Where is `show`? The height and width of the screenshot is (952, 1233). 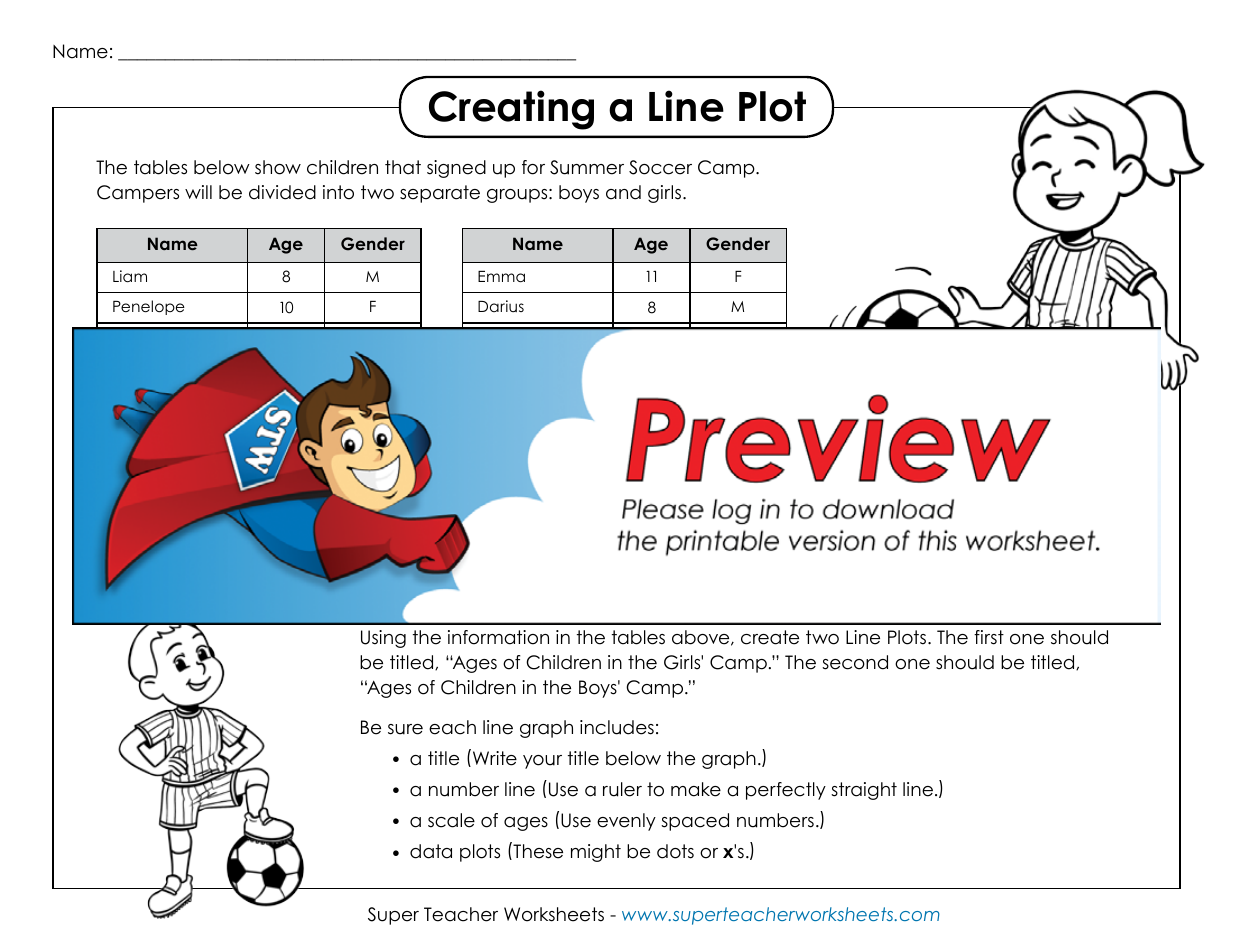 show is located at coordinates (278, 167).
